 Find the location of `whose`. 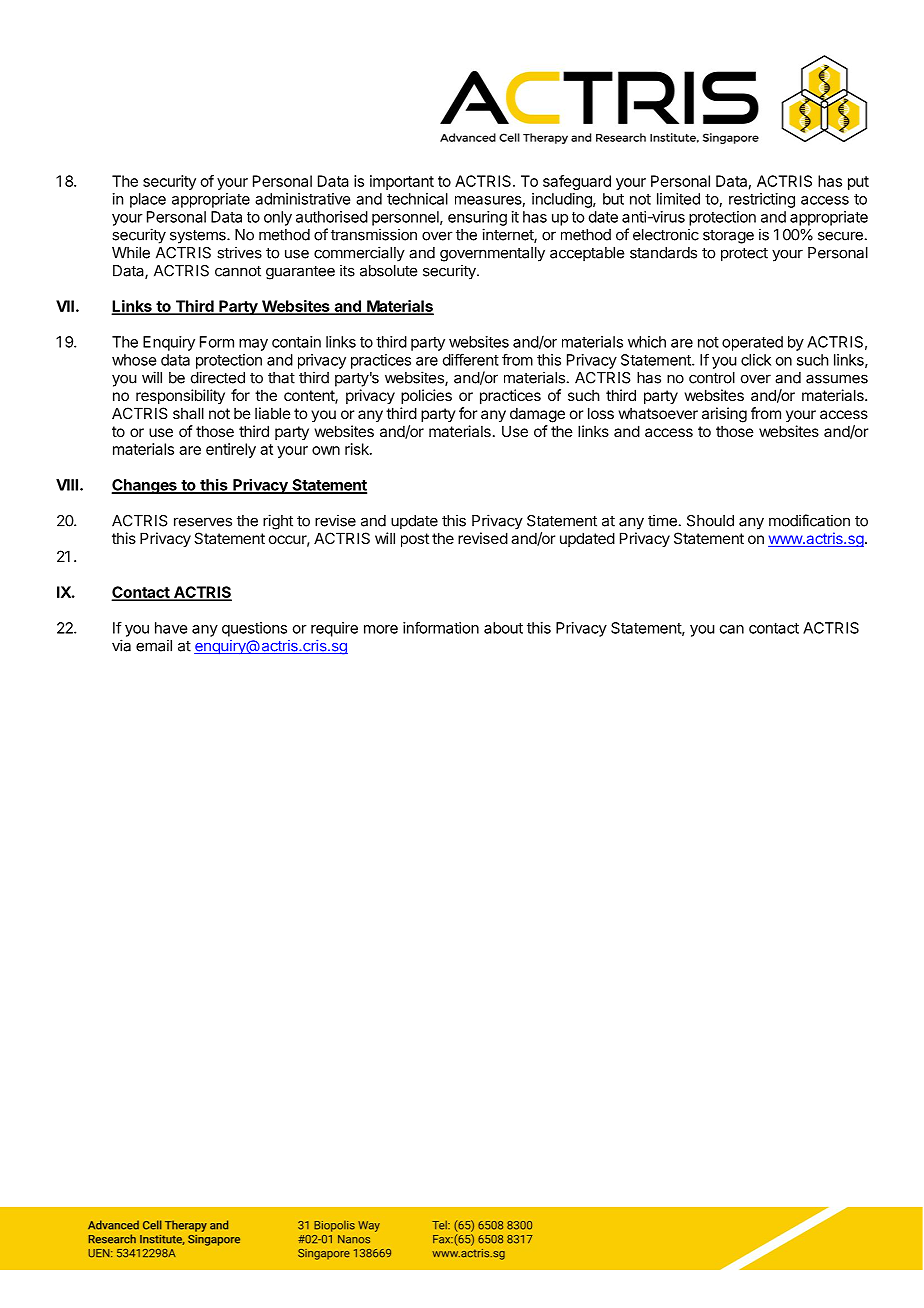

whose is located at coordinates (134, 360).
